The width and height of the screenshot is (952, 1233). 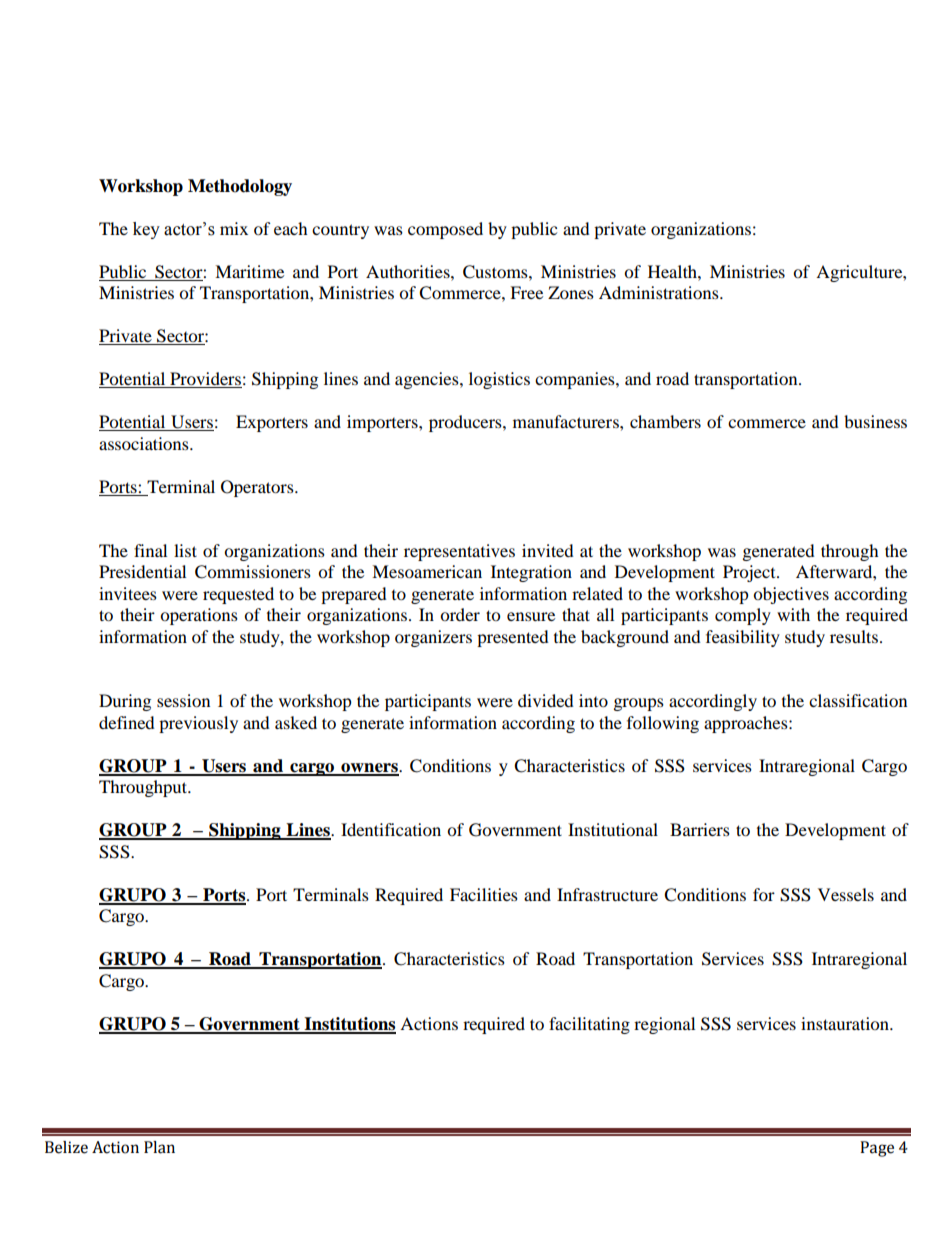 I want to click on Plan, so click(x=159, y=1147).
